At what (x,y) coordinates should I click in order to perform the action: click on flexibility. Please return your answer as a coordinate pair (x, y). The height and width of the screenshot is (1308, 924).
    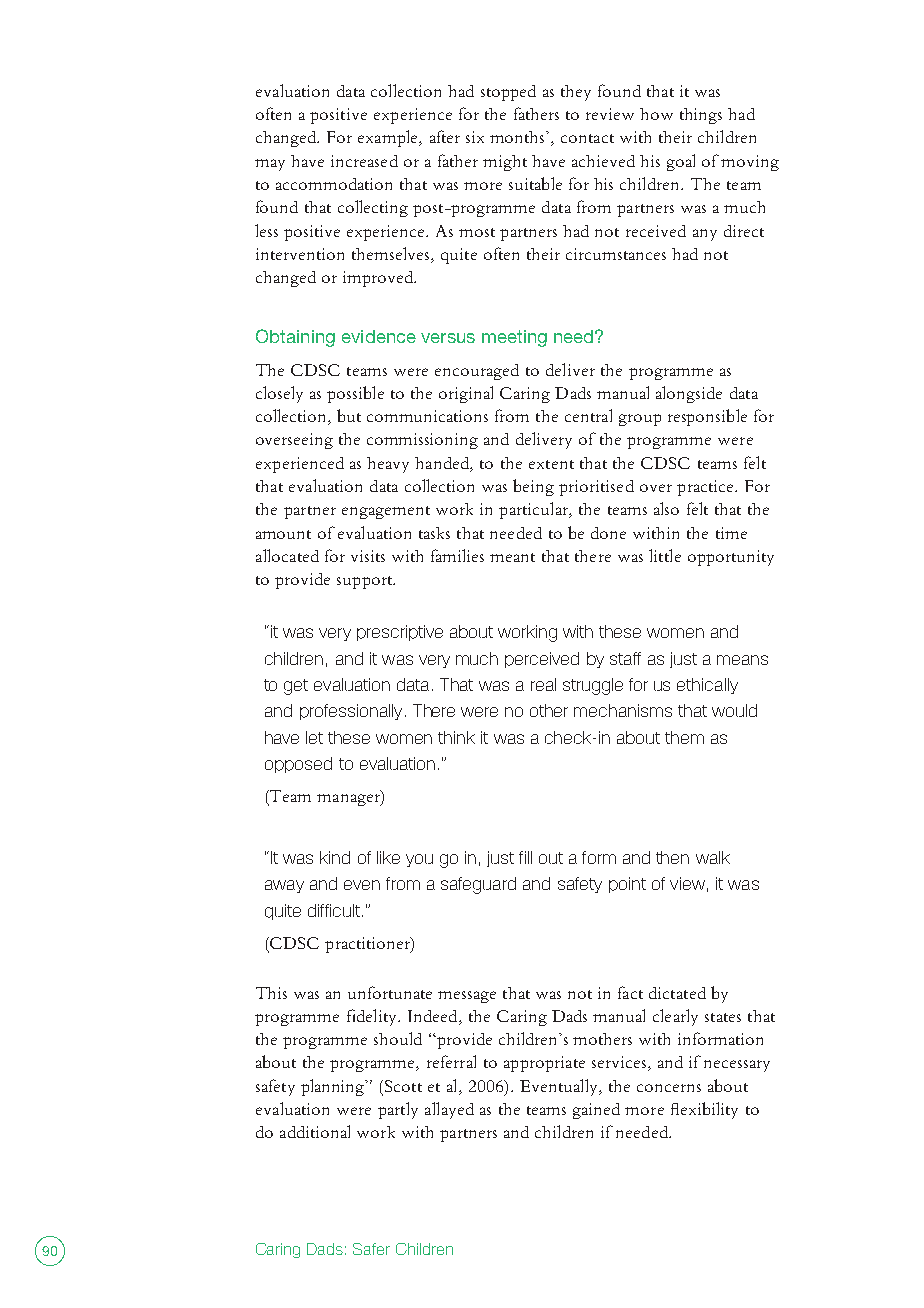
    Looking at the image, I should click on (704, 1110).
